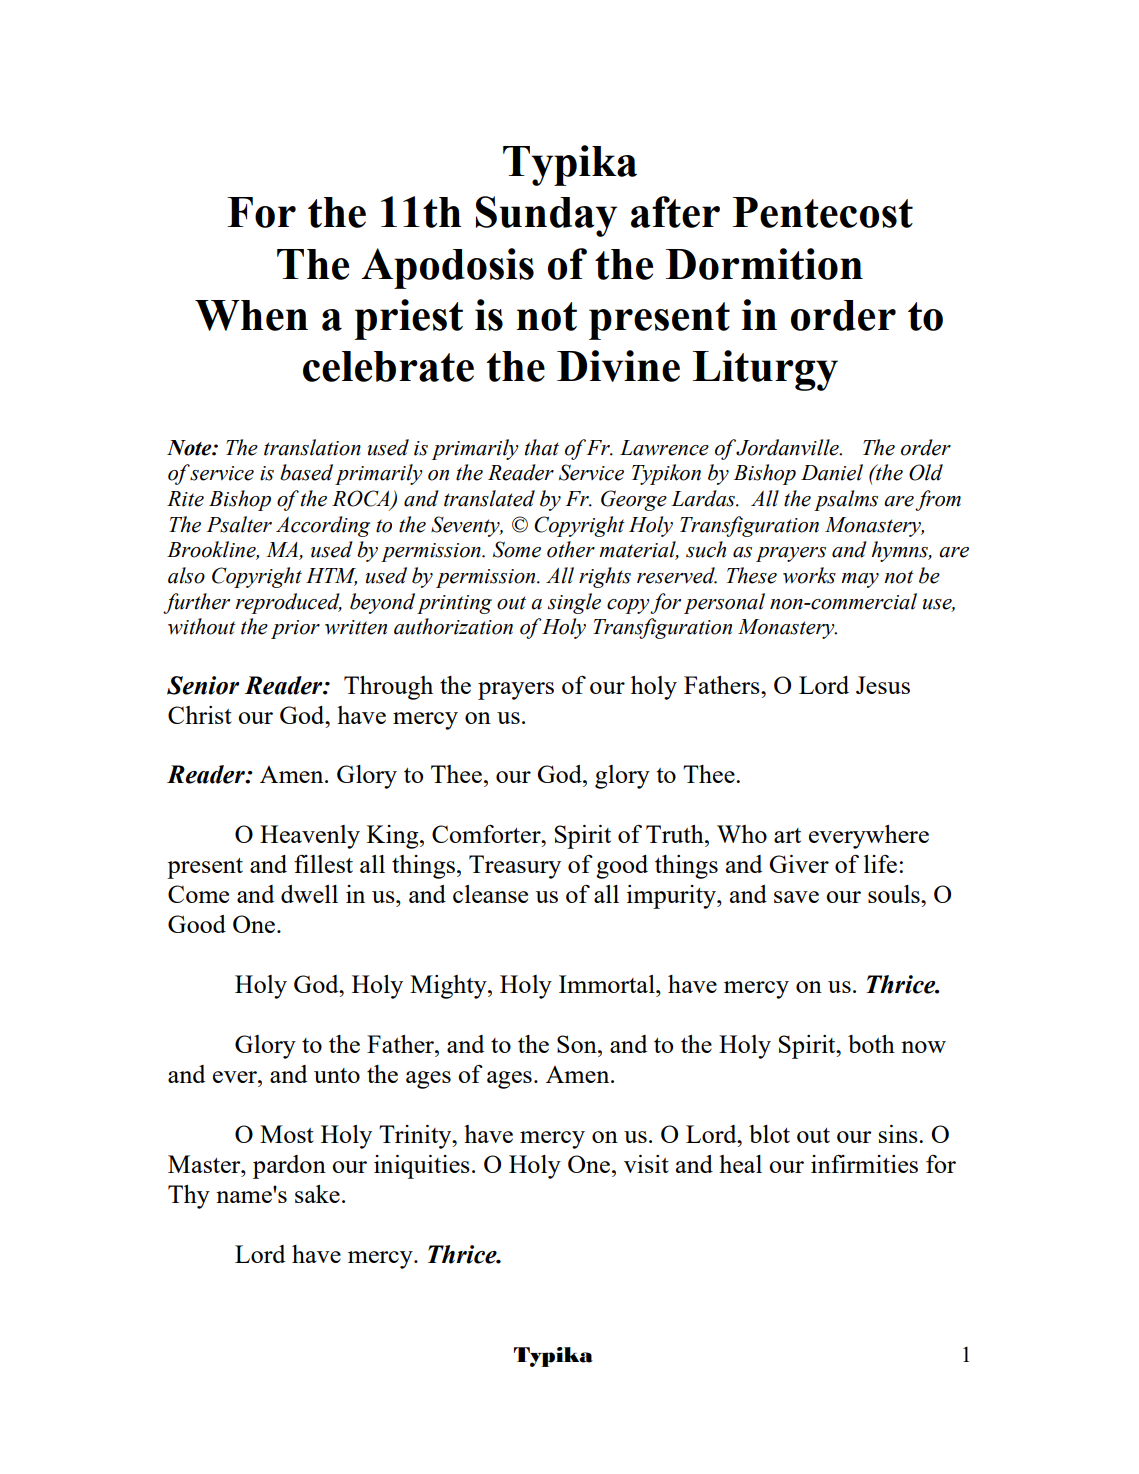 The width and height of the image is (1139, 1474). Describe the element at coordinates (251, 315) in the image. I see `When` at that location.
